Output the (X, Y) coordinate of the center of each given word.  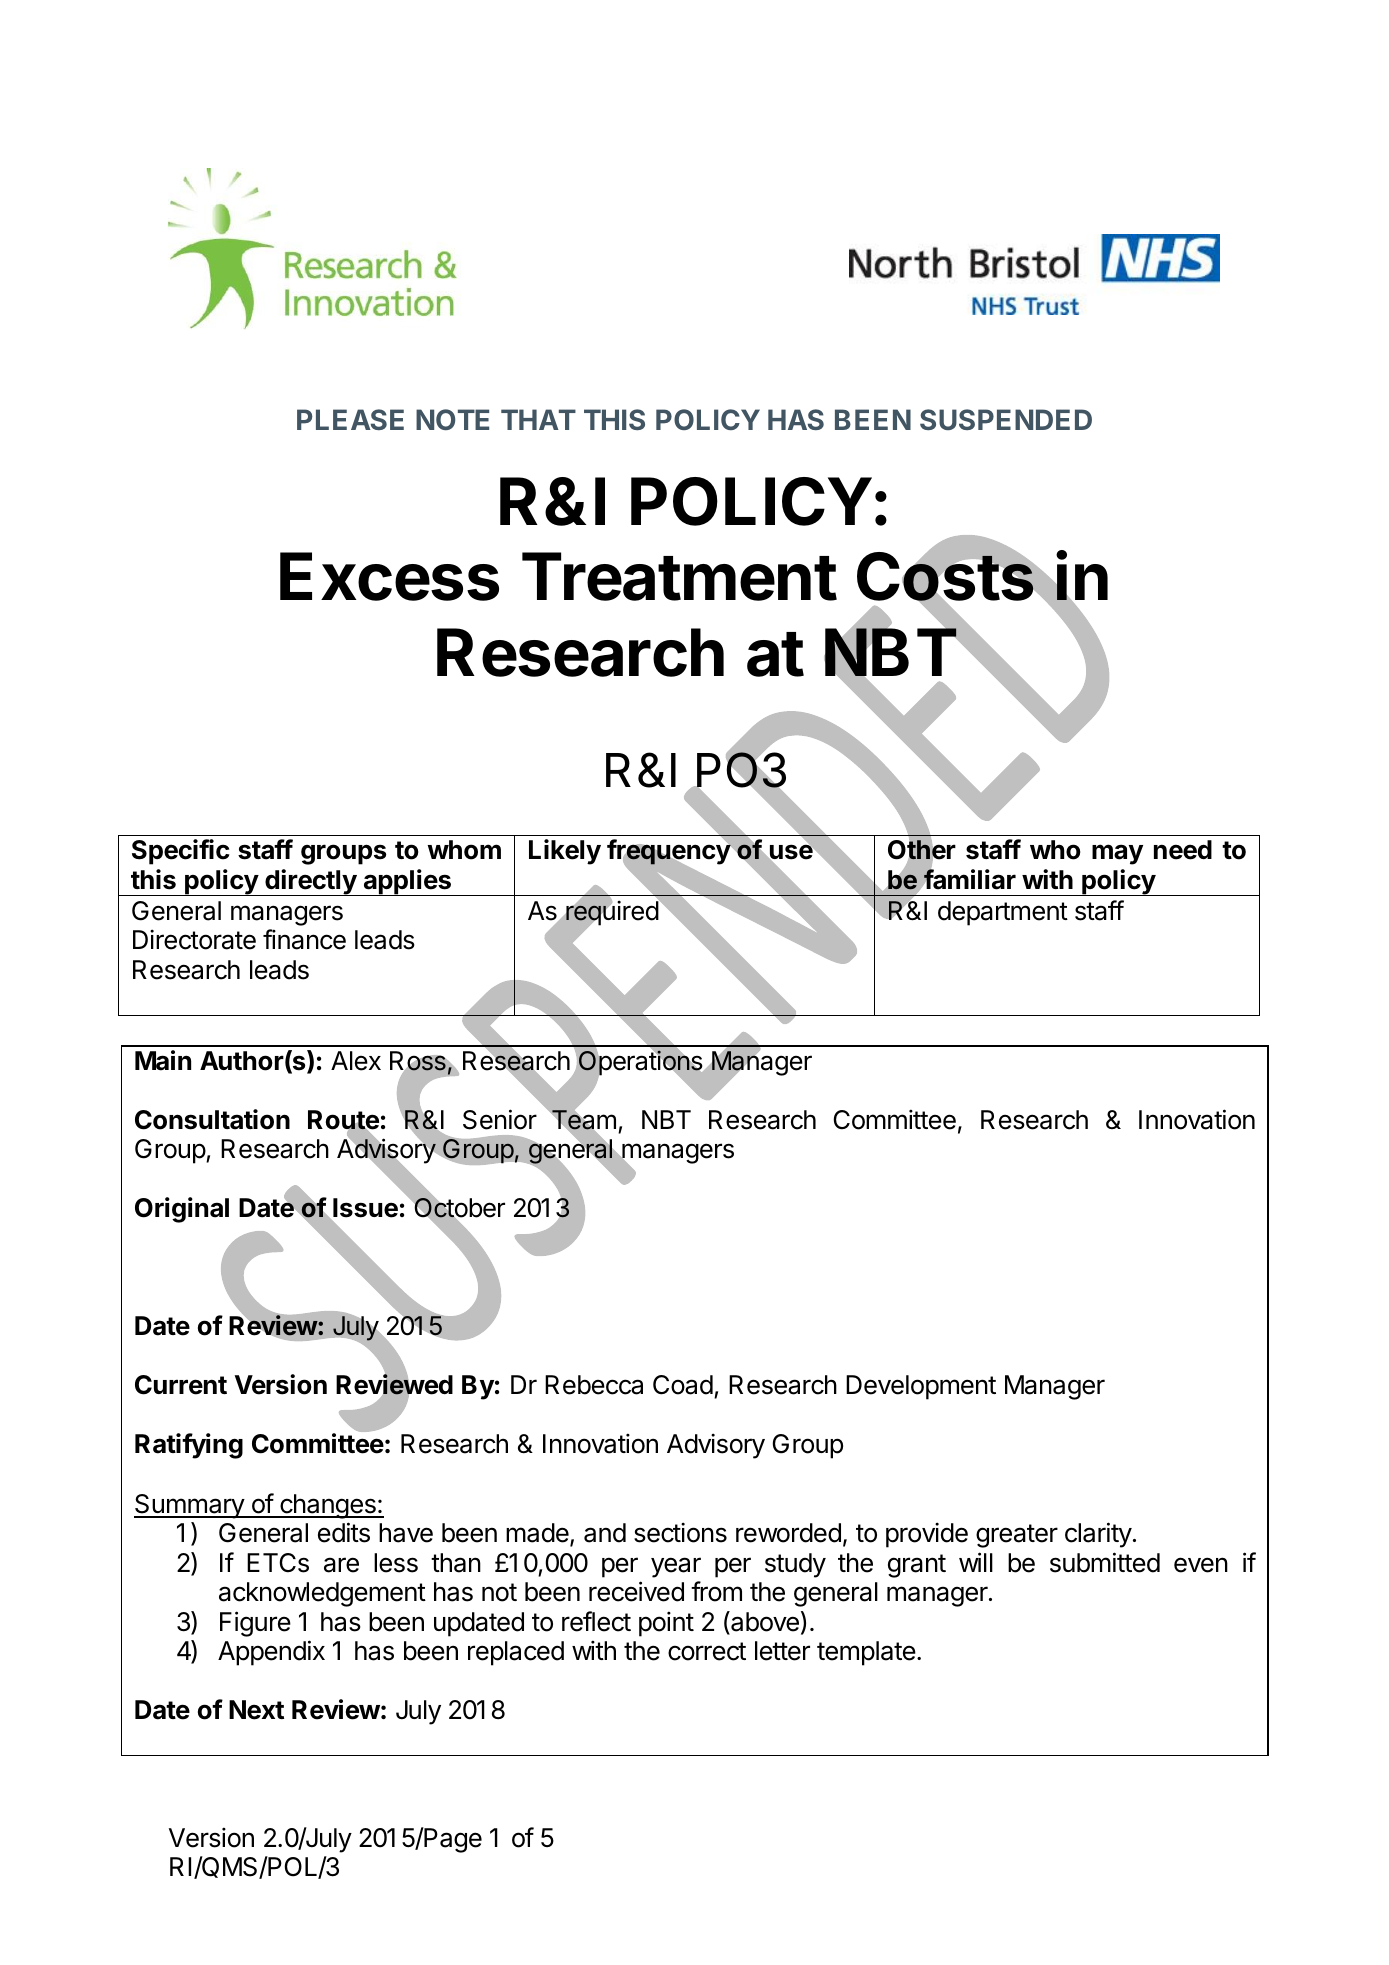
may (1117, 854)
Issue (365, 1208)
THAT (538, 419)
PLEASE (350, 419)
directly (310, 882)
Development (921, 1387)
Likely (565, 852)
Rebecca (594, 1385)
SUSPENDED (1006, 419)
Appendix (271, 1653)
